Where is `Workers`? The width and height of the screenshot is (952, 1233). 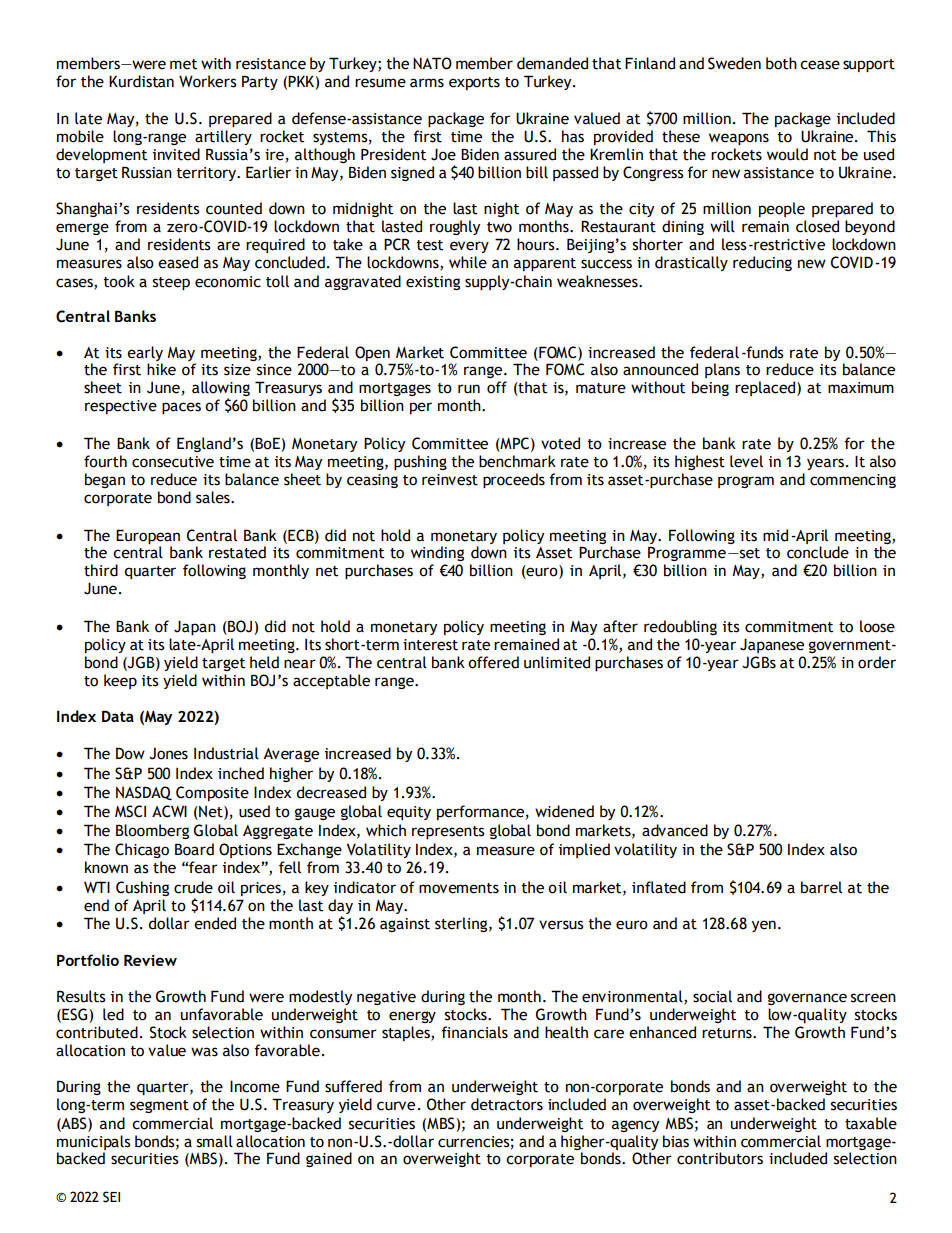
Workers is located at coordinates (208, 81).
